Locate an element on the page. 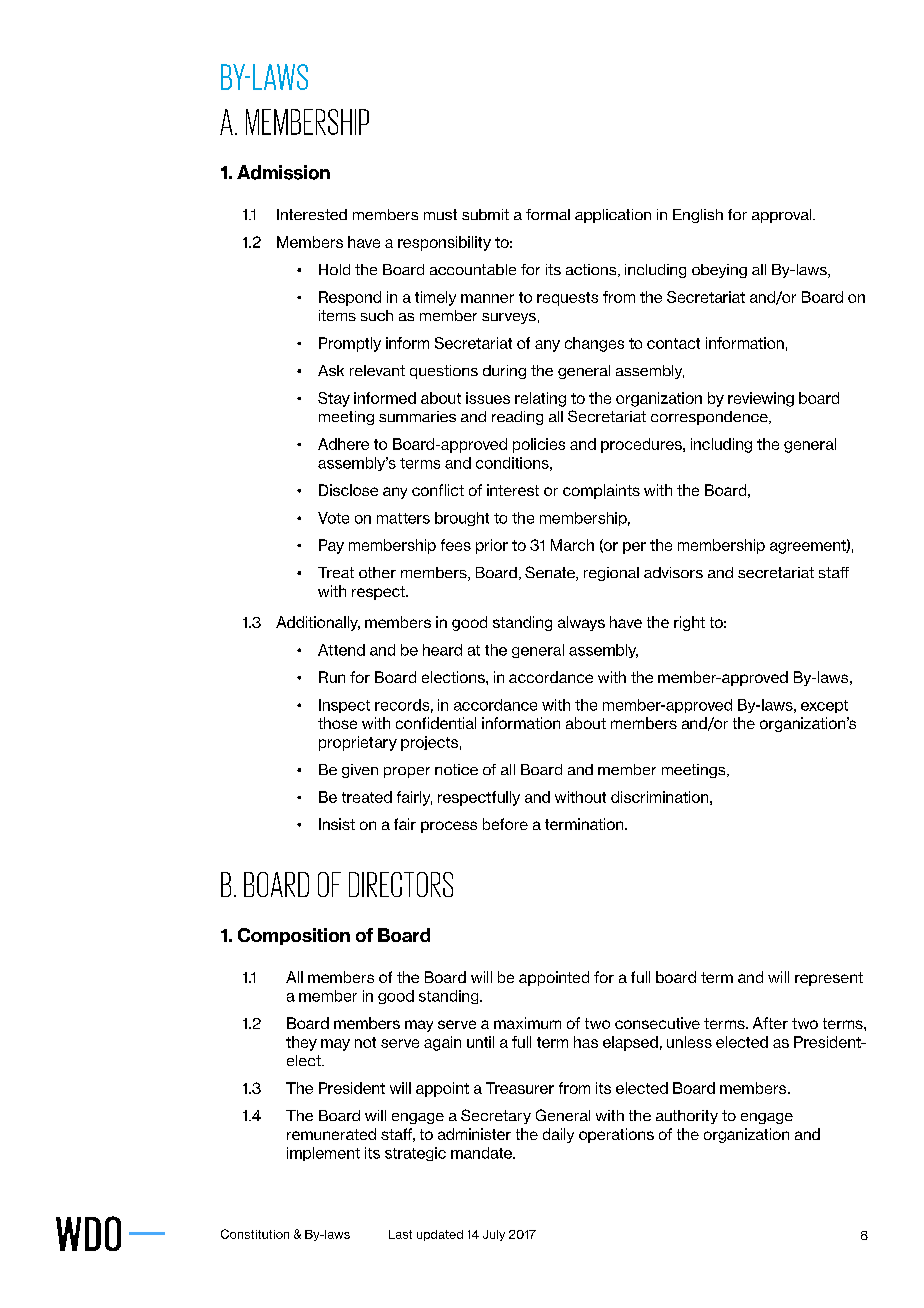 Image resolution: width=924 pixels, height=1308 pixels. always is located at coordinates (581, 623).
